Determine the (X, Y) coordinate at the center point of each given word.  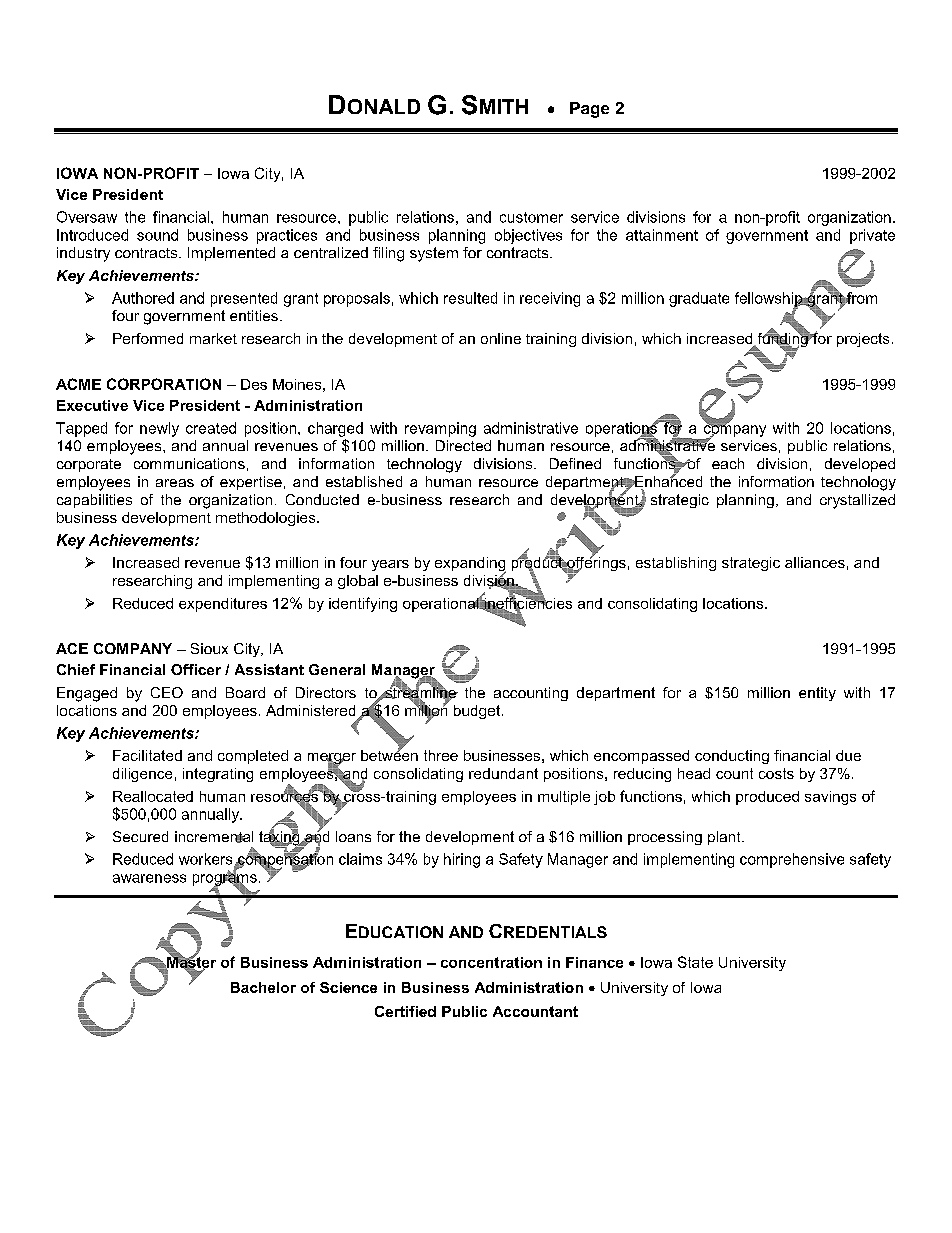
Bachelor (263, 987)
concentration (491, 962)
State (695, 962)
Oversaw (87, 217)
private (872, 236)
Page (589, 110)
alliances (815, 562)
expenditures (223, 605)
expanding (470, 565)
